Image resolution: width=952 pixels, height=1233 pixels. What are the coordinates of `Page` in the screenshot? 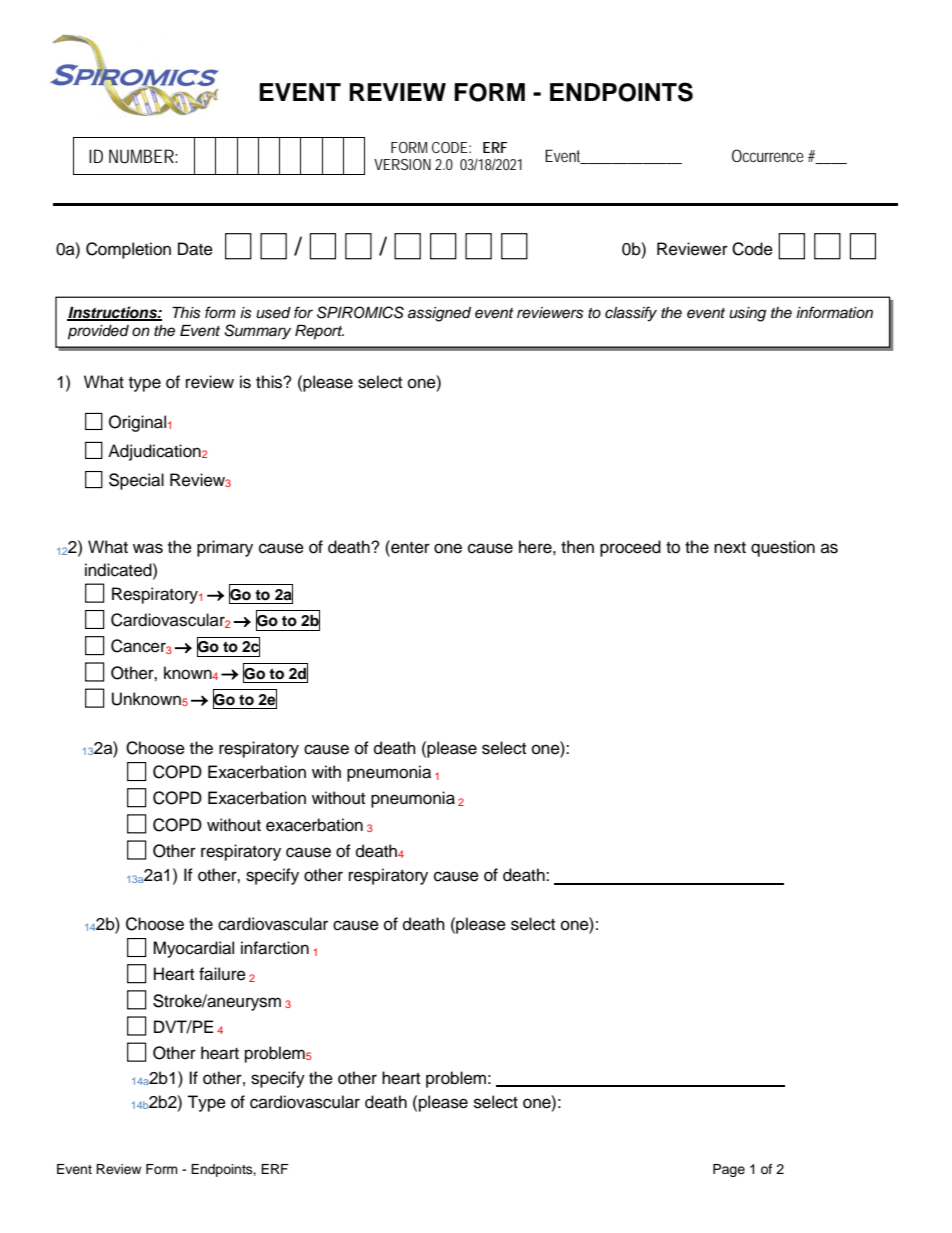 It's located at (729, 1170).
